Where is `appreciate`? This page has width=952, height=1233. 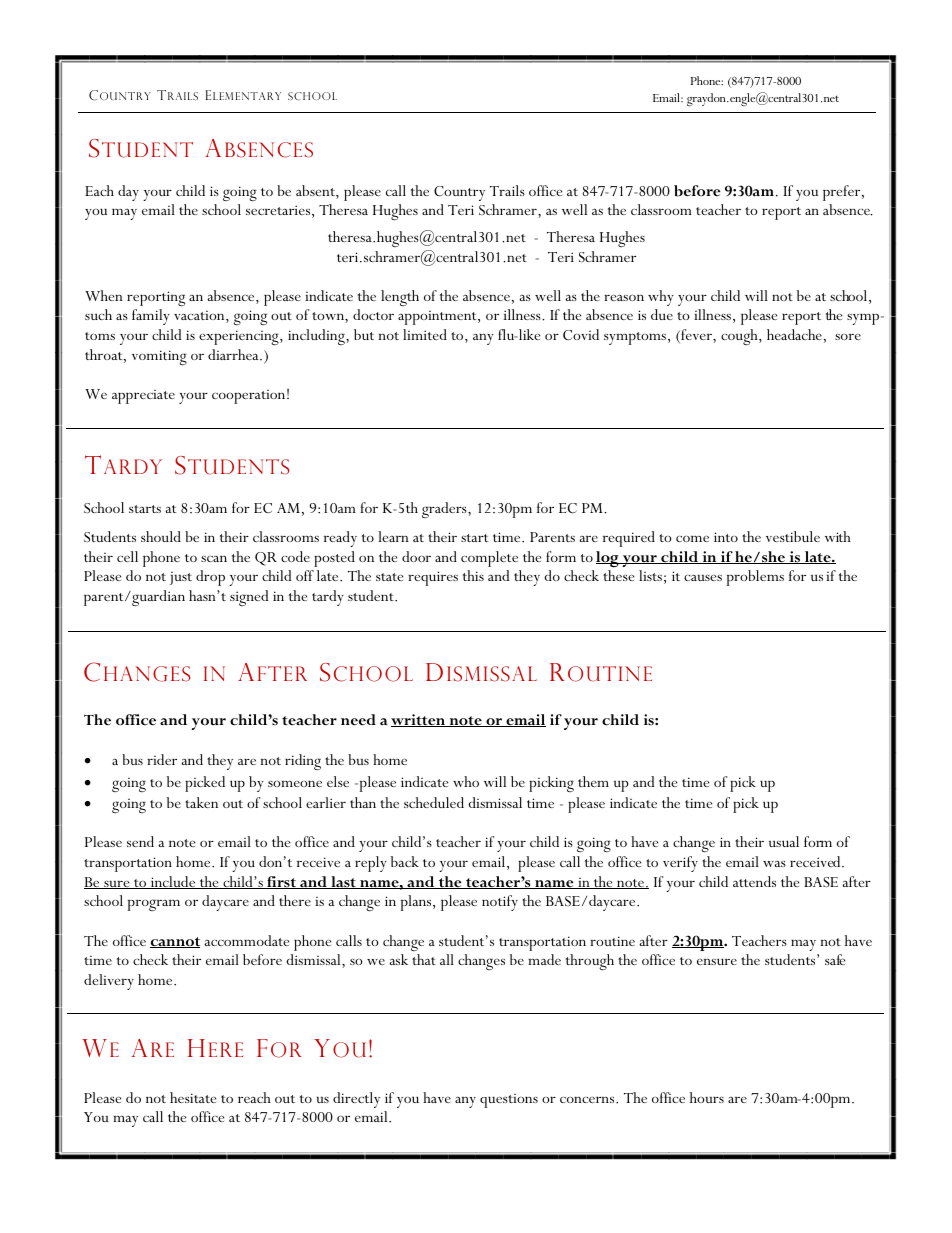
appreciate is located at coordinates (143, 397).
